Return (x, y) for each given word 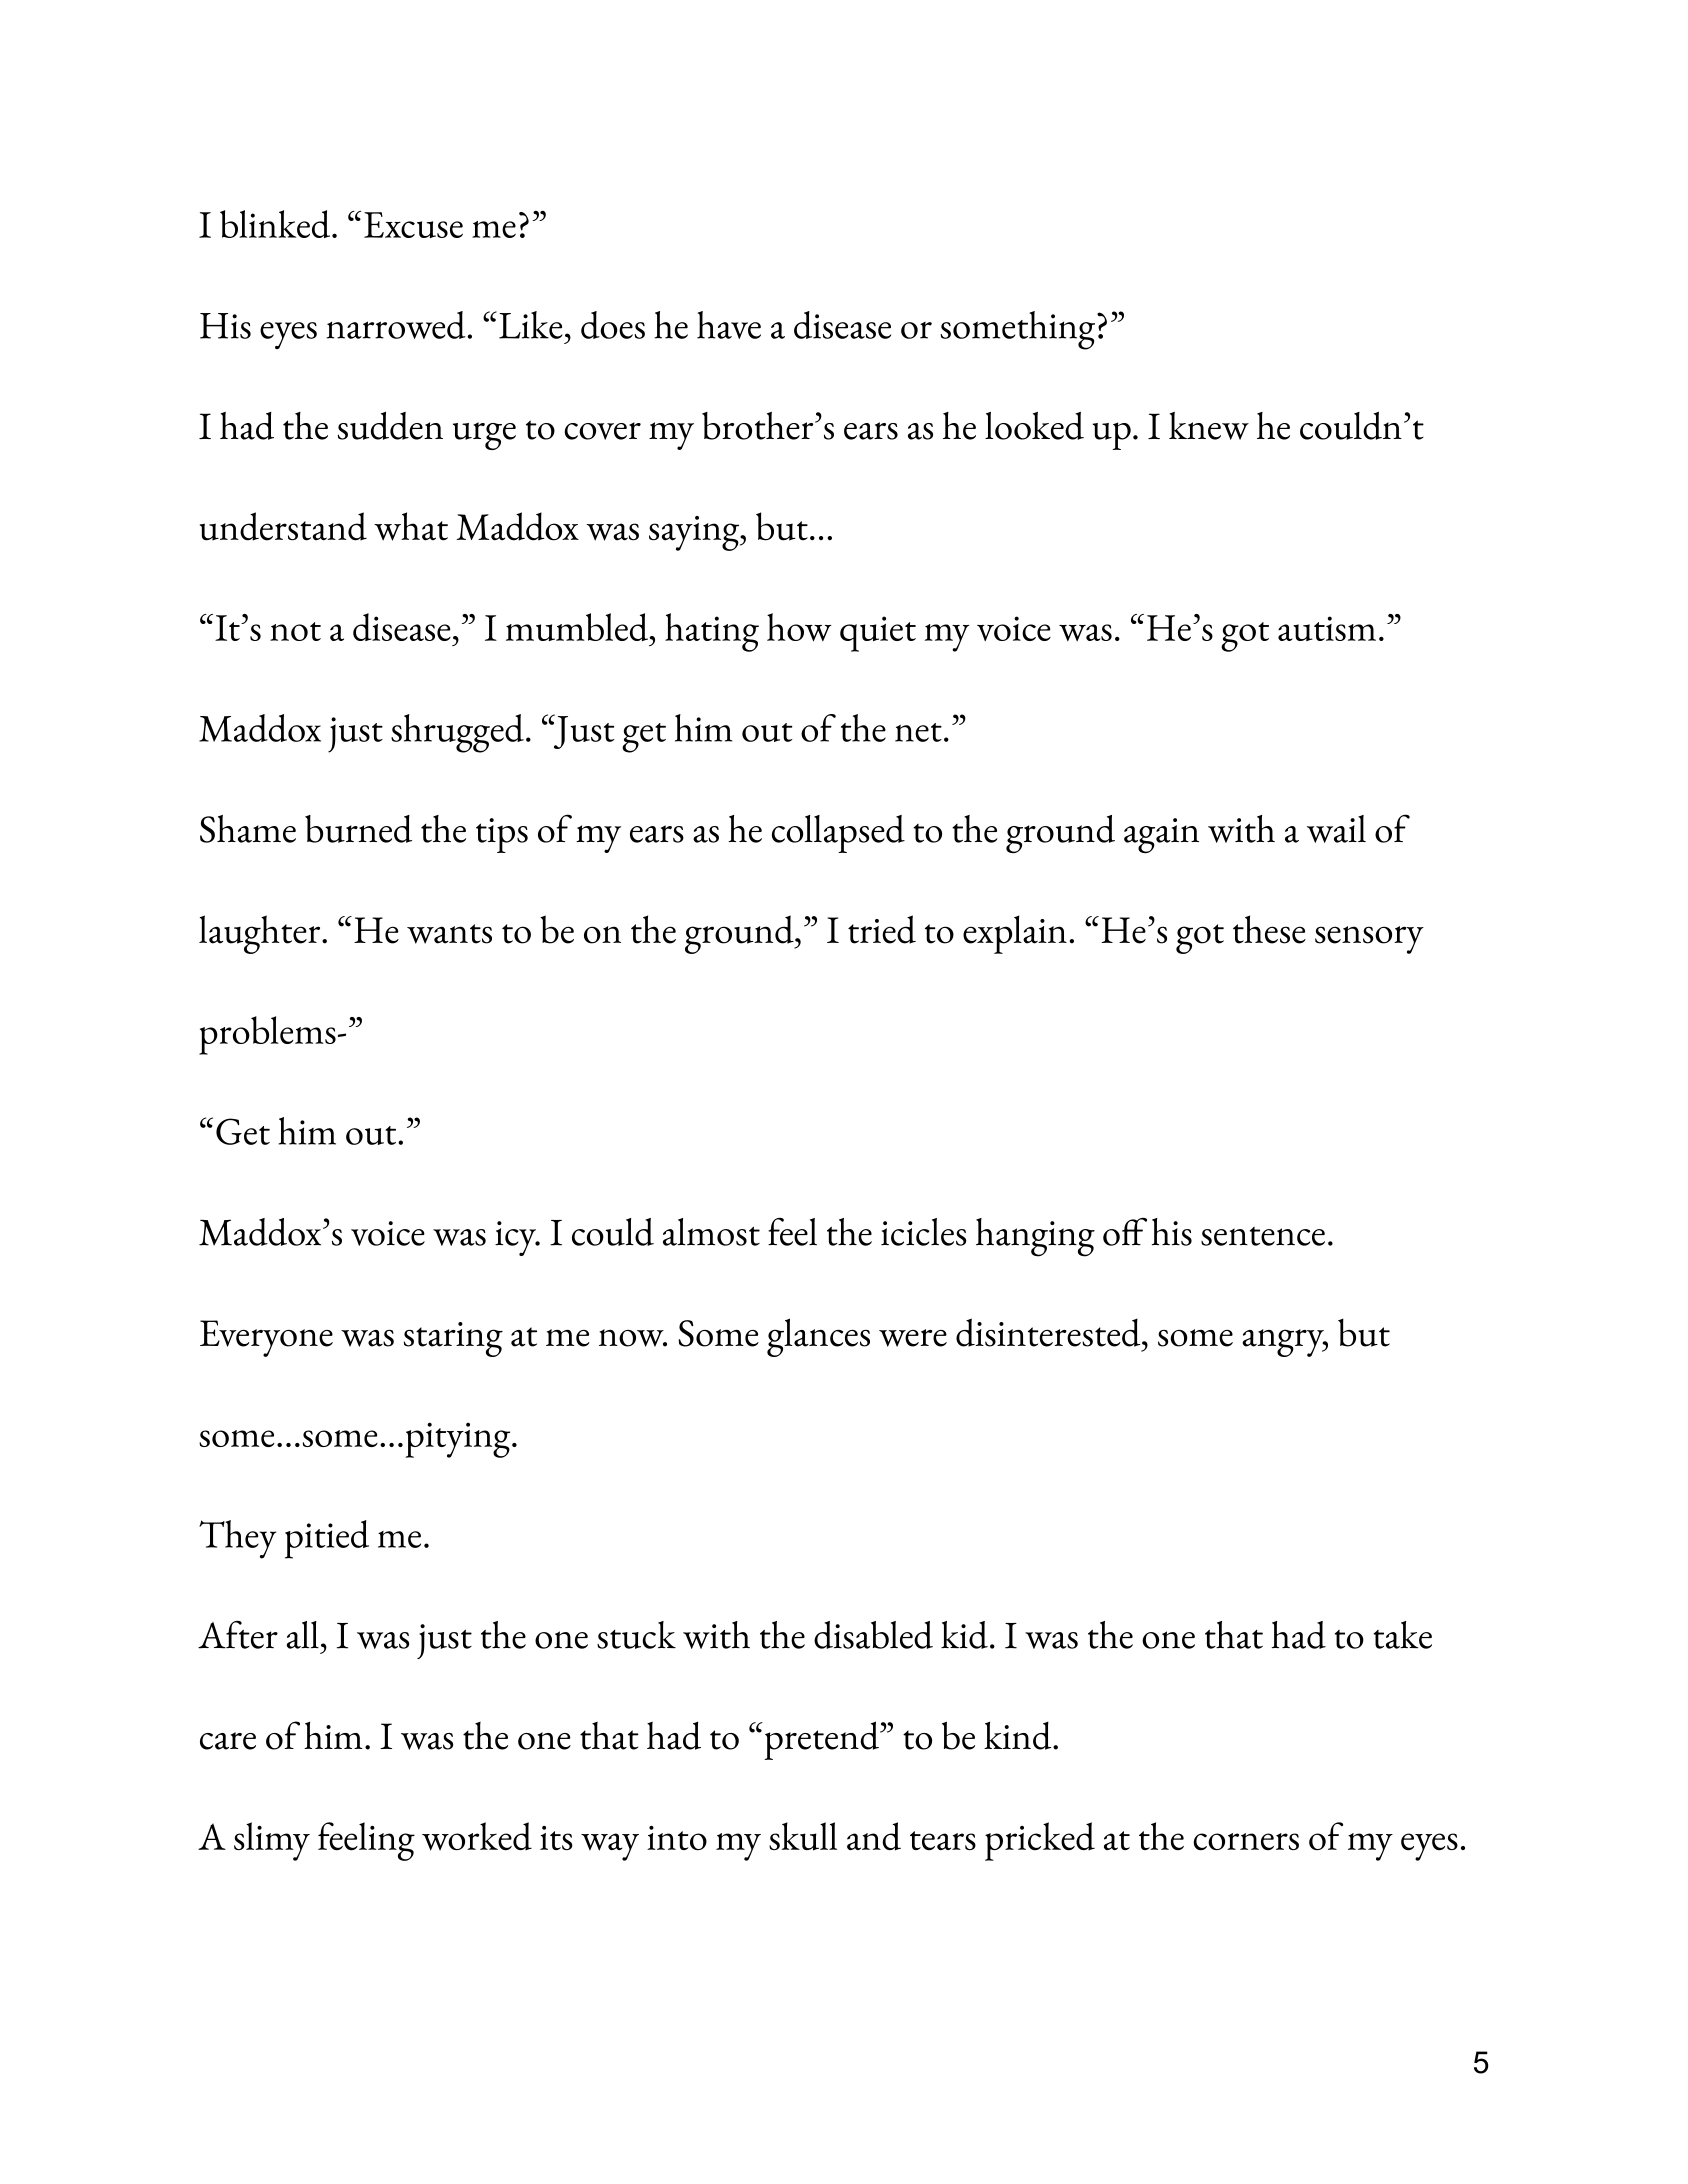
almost (711, 1232)
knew (1209, 426)
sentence (1263, 1236)
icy (517, 1238)
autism (1327, 628)
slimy (272, 1841)
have (729, 325)
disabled (873, 1635)
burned (358, 829)
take (1402, 1635)
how (799, 627)
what (411, 526)
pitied (327, 1539)
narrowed (397, 325)
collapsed (838, 834)
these (1269, 929)
